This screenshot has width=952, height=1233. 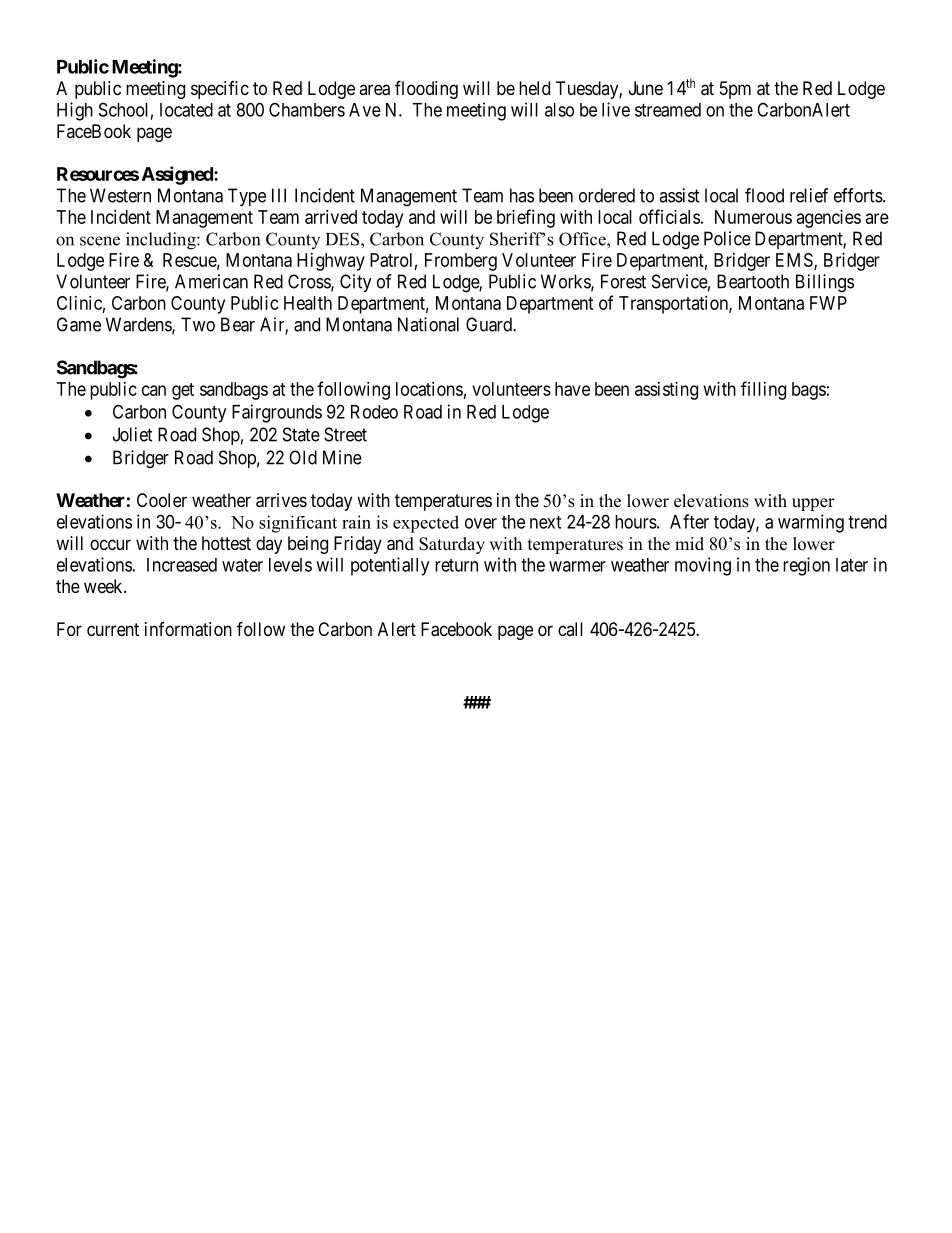 What do you see at coordinates (188, 629) in the screenshot?
I see `information` at bounding box center [188, 629].
